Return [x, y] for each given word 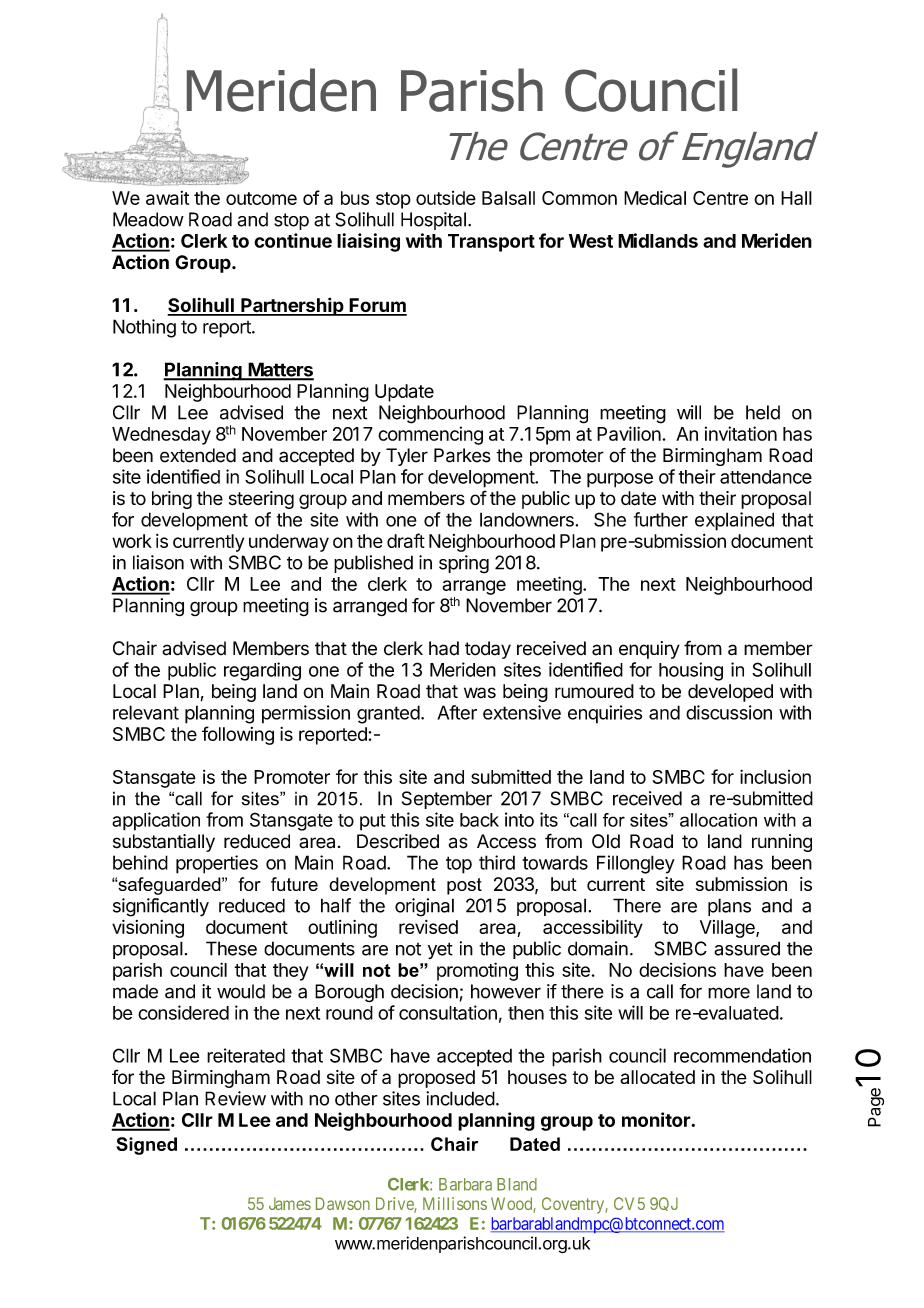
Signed [146, 1146]
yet [440, 950]
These [231, 948]
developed [730, 693]
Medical [655, 197]
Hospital [433, 221]
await [167, 198]
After [457, 712]
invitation [741, 433]
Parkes [462, 455]
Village [728, 929]
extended [198, 455]
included [460, 1098]
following [238, 735]
